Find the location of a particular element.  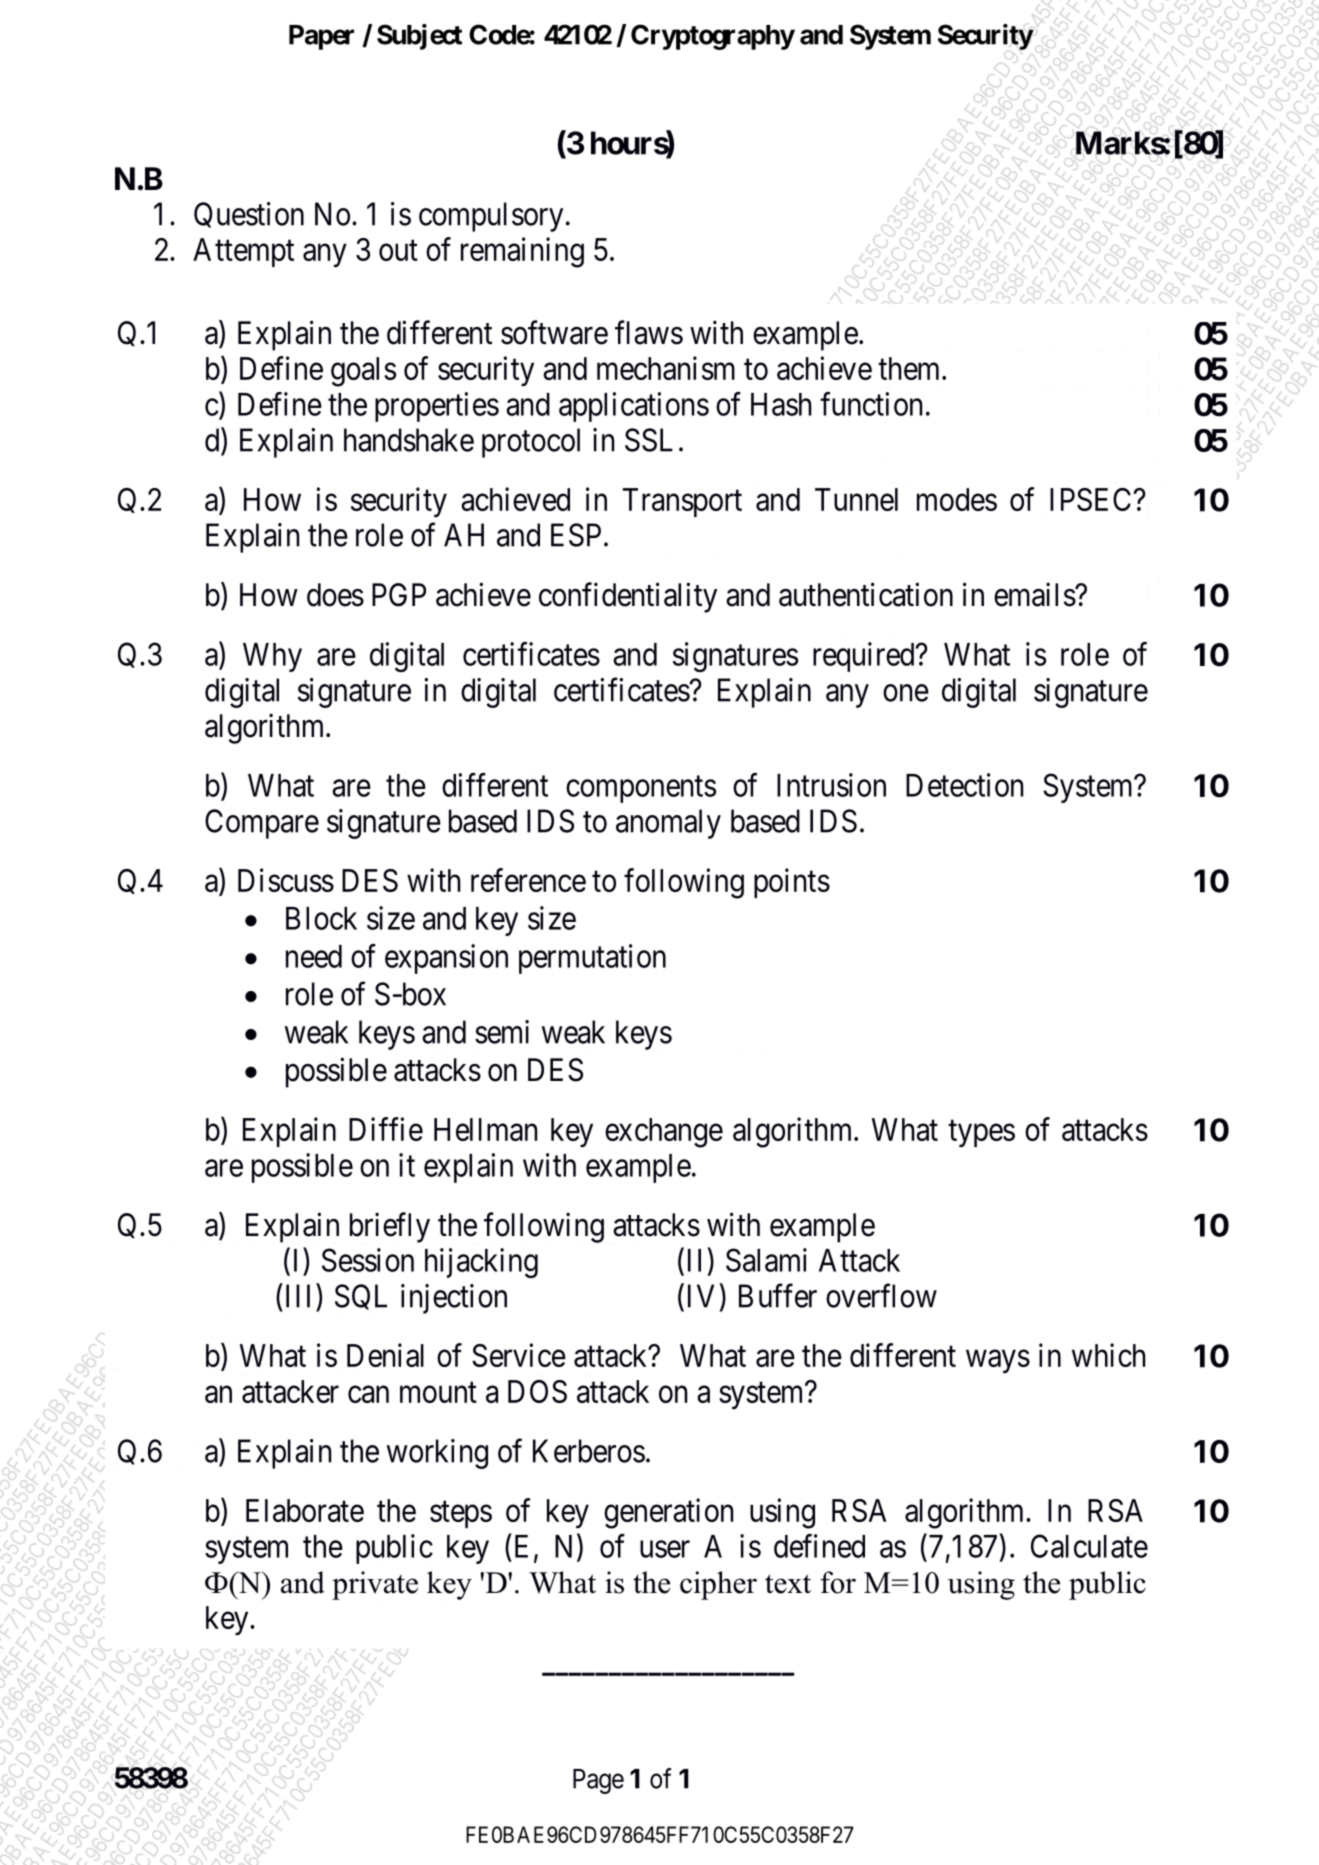

private is located at coordinates (375, 1585).
